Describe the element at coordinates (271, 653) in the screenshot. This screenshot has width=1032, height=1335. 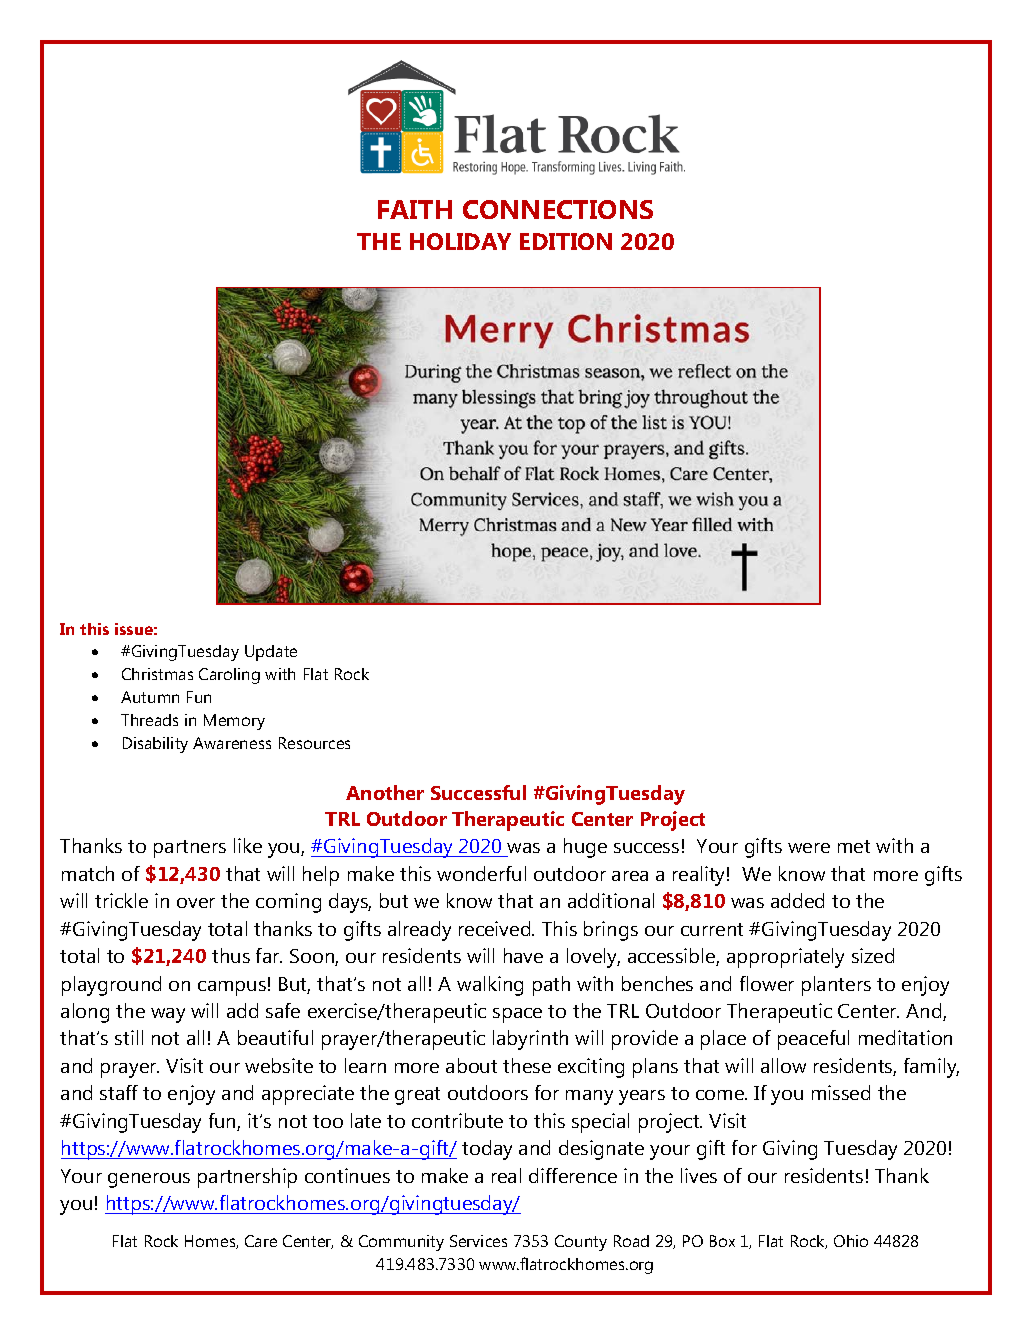
I see `Update` at that location.
